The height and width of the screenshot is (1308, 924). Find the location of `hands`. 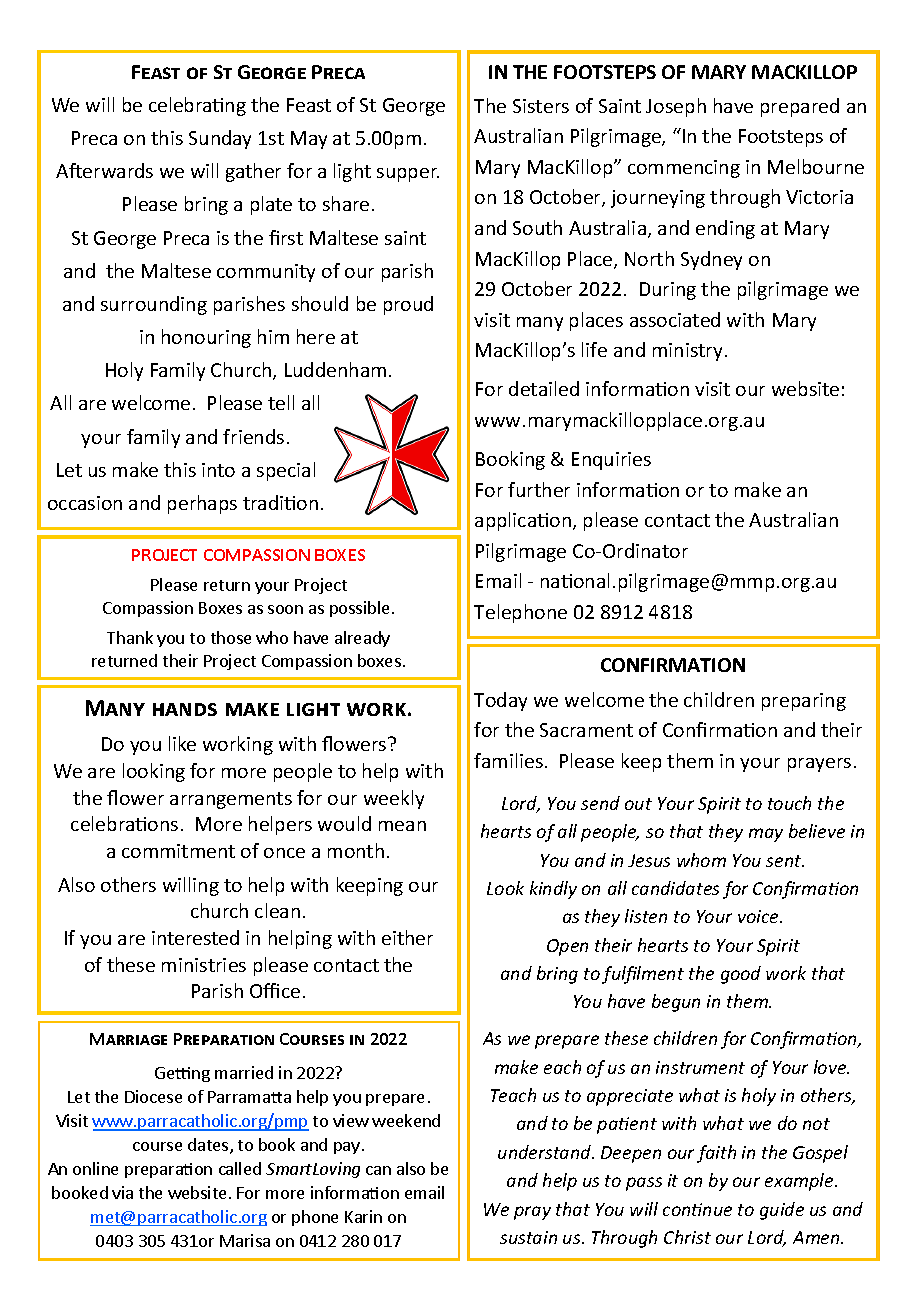

hands is located at coordinates (185, 709).
